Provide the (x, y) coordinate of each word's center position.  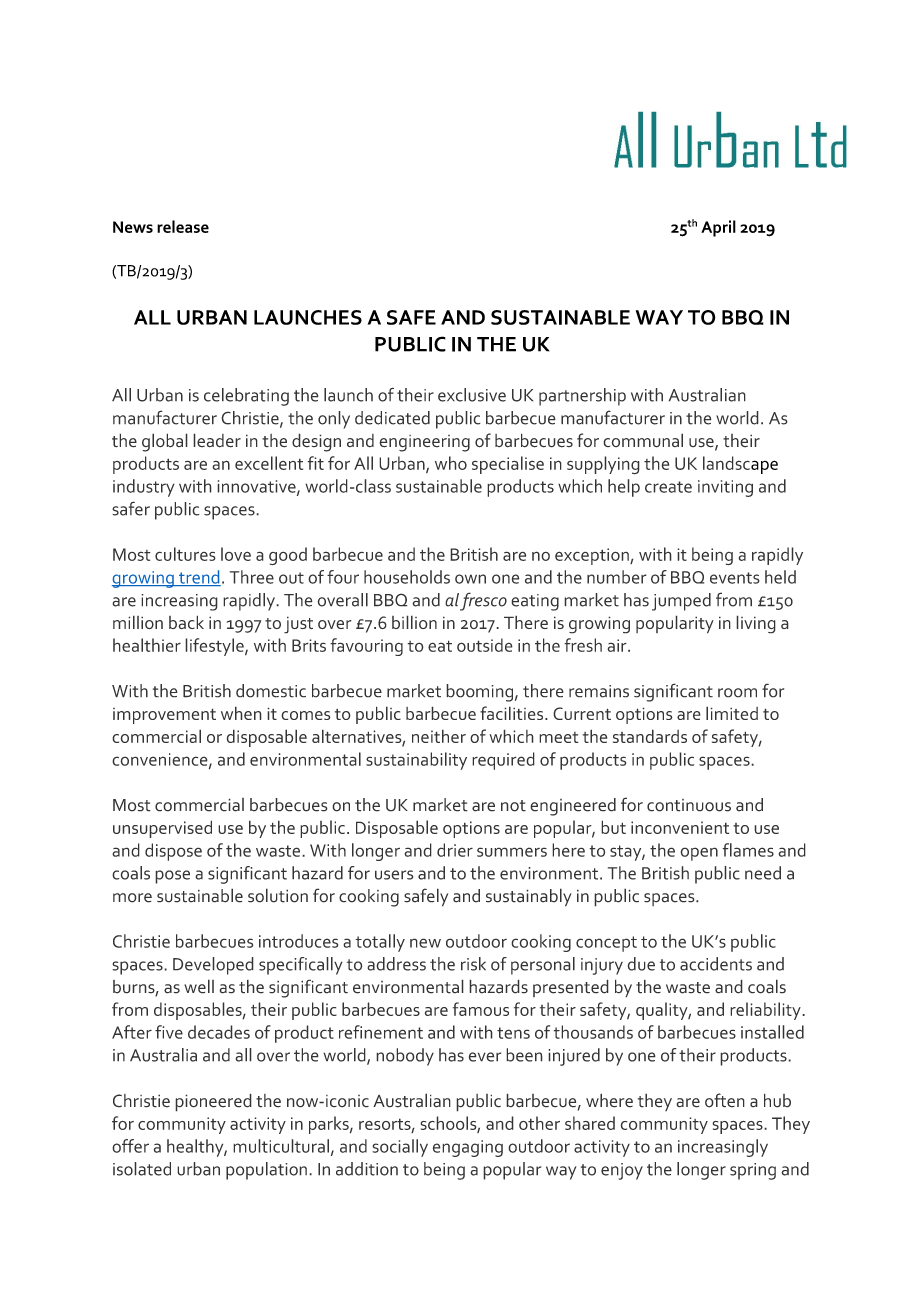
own (470, 579)
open (699, 854)
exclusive (472, 395)
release (183, 226)
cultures (185, 554)
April (718, 228)
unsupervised (162, 829)
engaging (468, 1148)
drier (455, 850)
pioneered (213, 1102)
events (735, 578)
